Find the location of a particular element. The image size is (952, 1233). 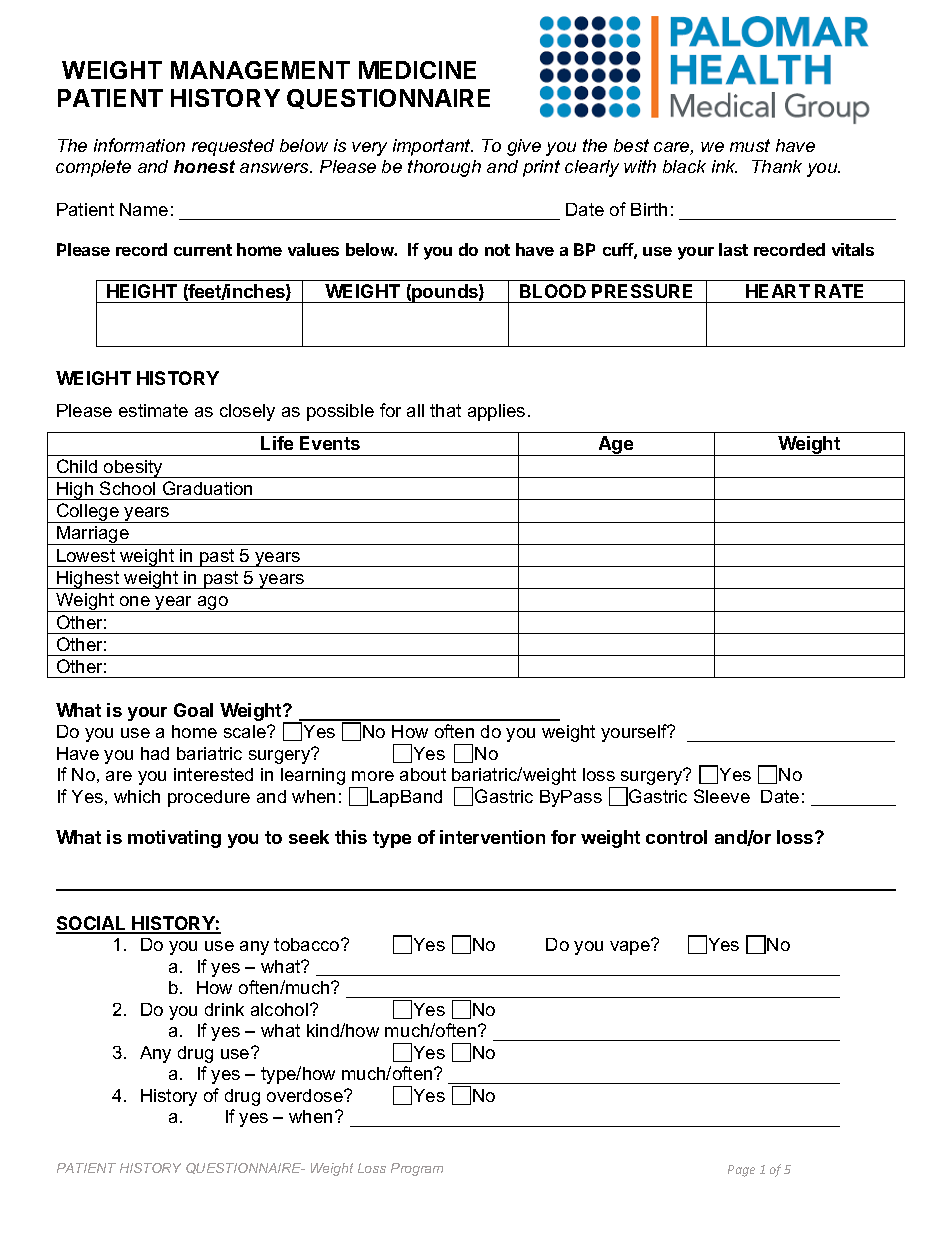

information is located at coordinates (139, 145).
